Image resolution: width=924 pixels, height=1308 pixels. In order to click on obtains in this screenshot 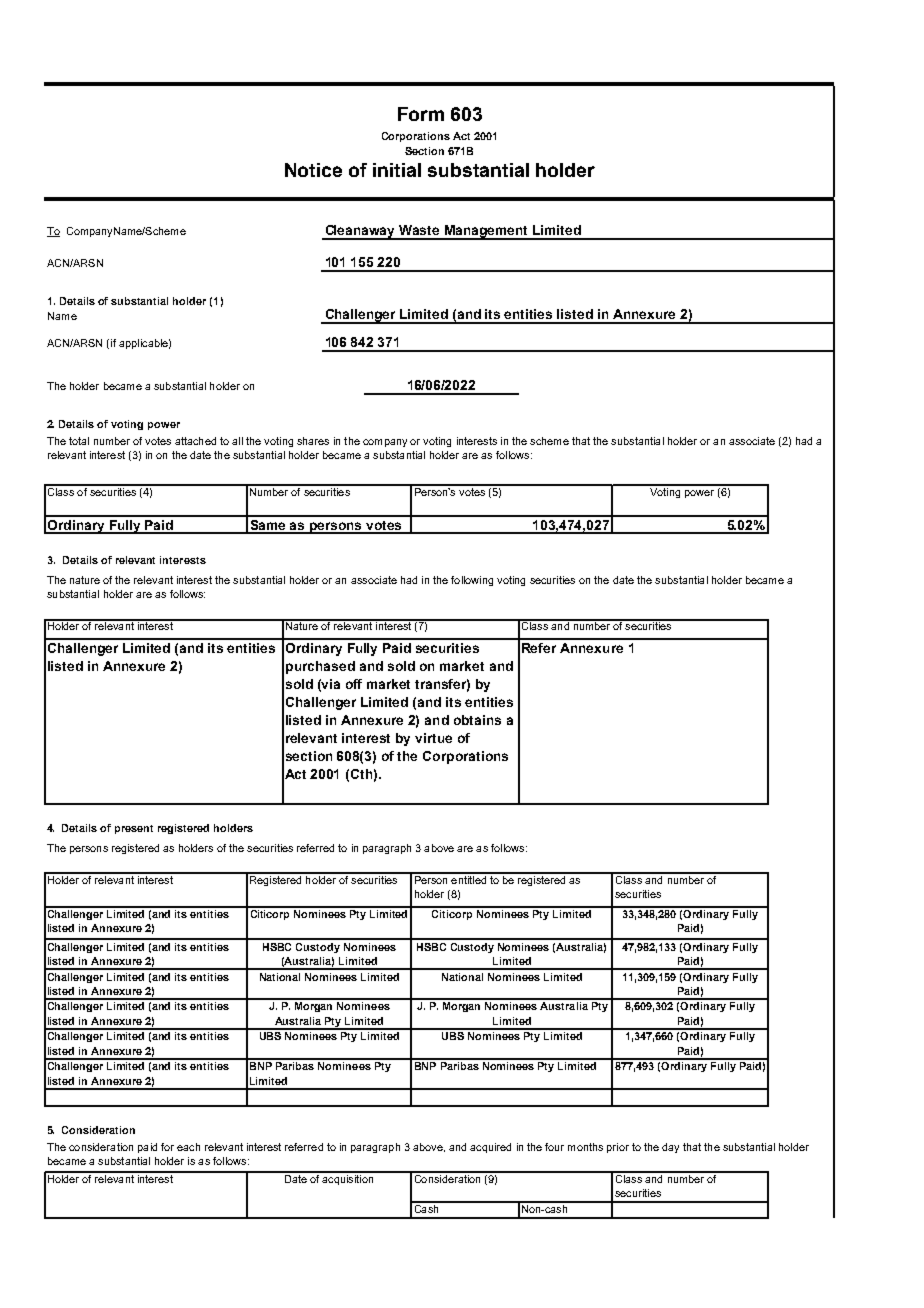, I will do `click(477, 720)`.
